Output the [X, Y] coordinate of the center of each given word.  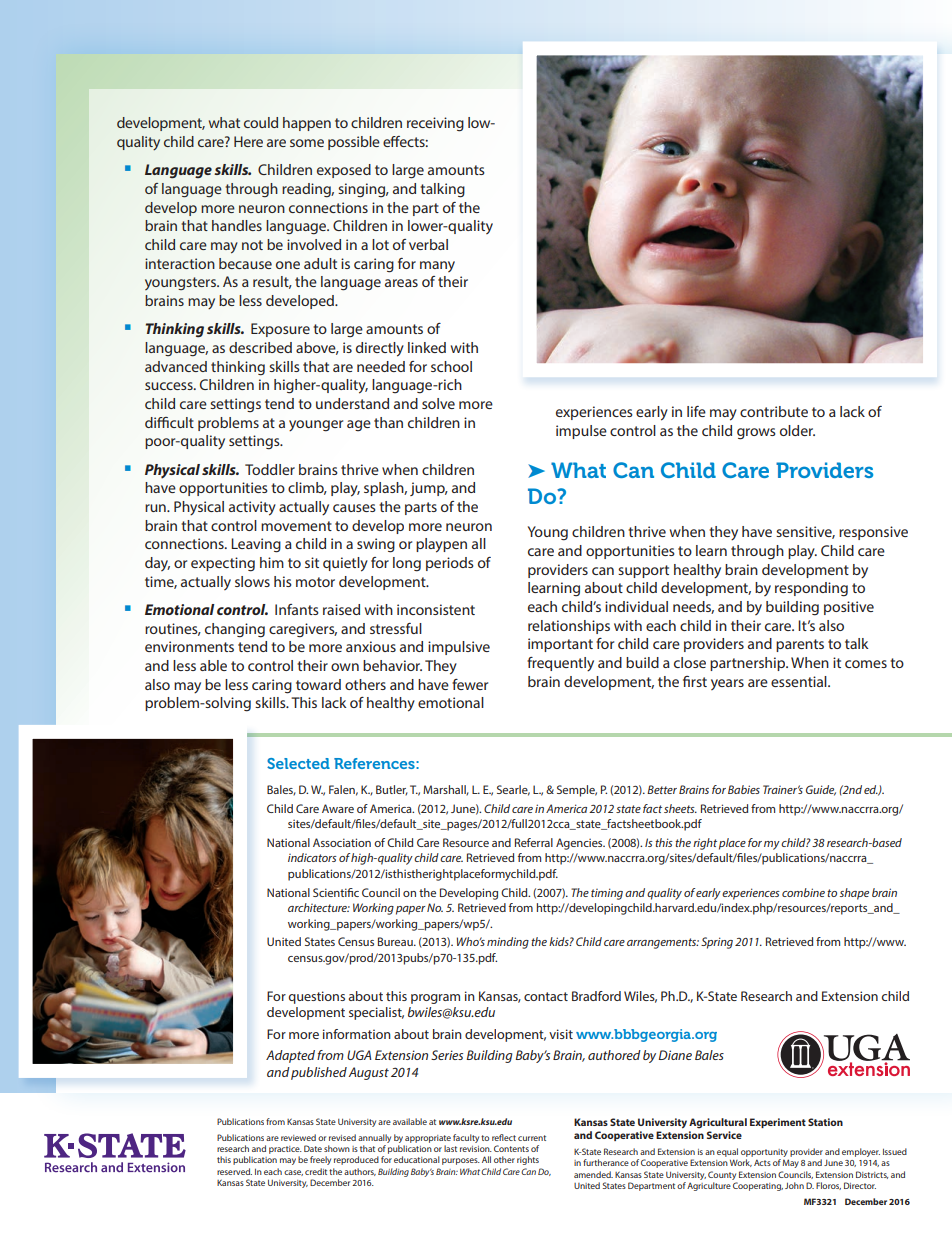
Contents [511, 1148]
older [797, 430]
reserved [234, 1171]
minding [508, 943]
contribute [774, 411]
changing [235, 630]
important [560, 645]
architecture [319, 907]
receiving [435, 124]
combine [803, 892]
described [260, 347]
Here [248, 141]
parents [800, 645]
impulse [581, 432]
